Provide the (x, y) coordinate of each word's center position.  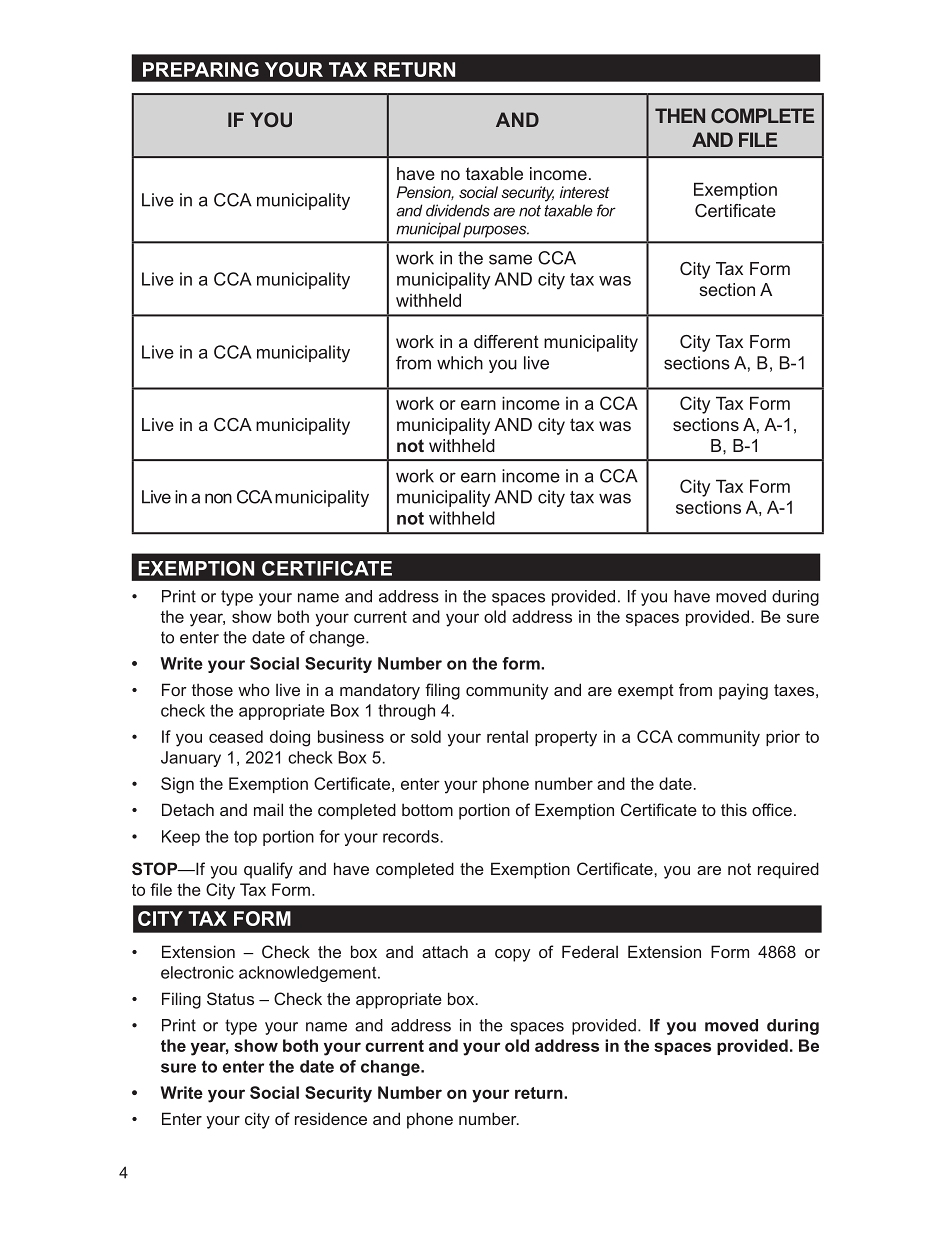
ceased (236, 736)
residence (331, 1118)
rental (507, 736)
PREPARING (201, 69)
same (510, 259)
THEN (680, 115)
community (719, 738)
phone (430, 1120)
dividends (458, 210)
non (218, 498)
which (460, 363)
